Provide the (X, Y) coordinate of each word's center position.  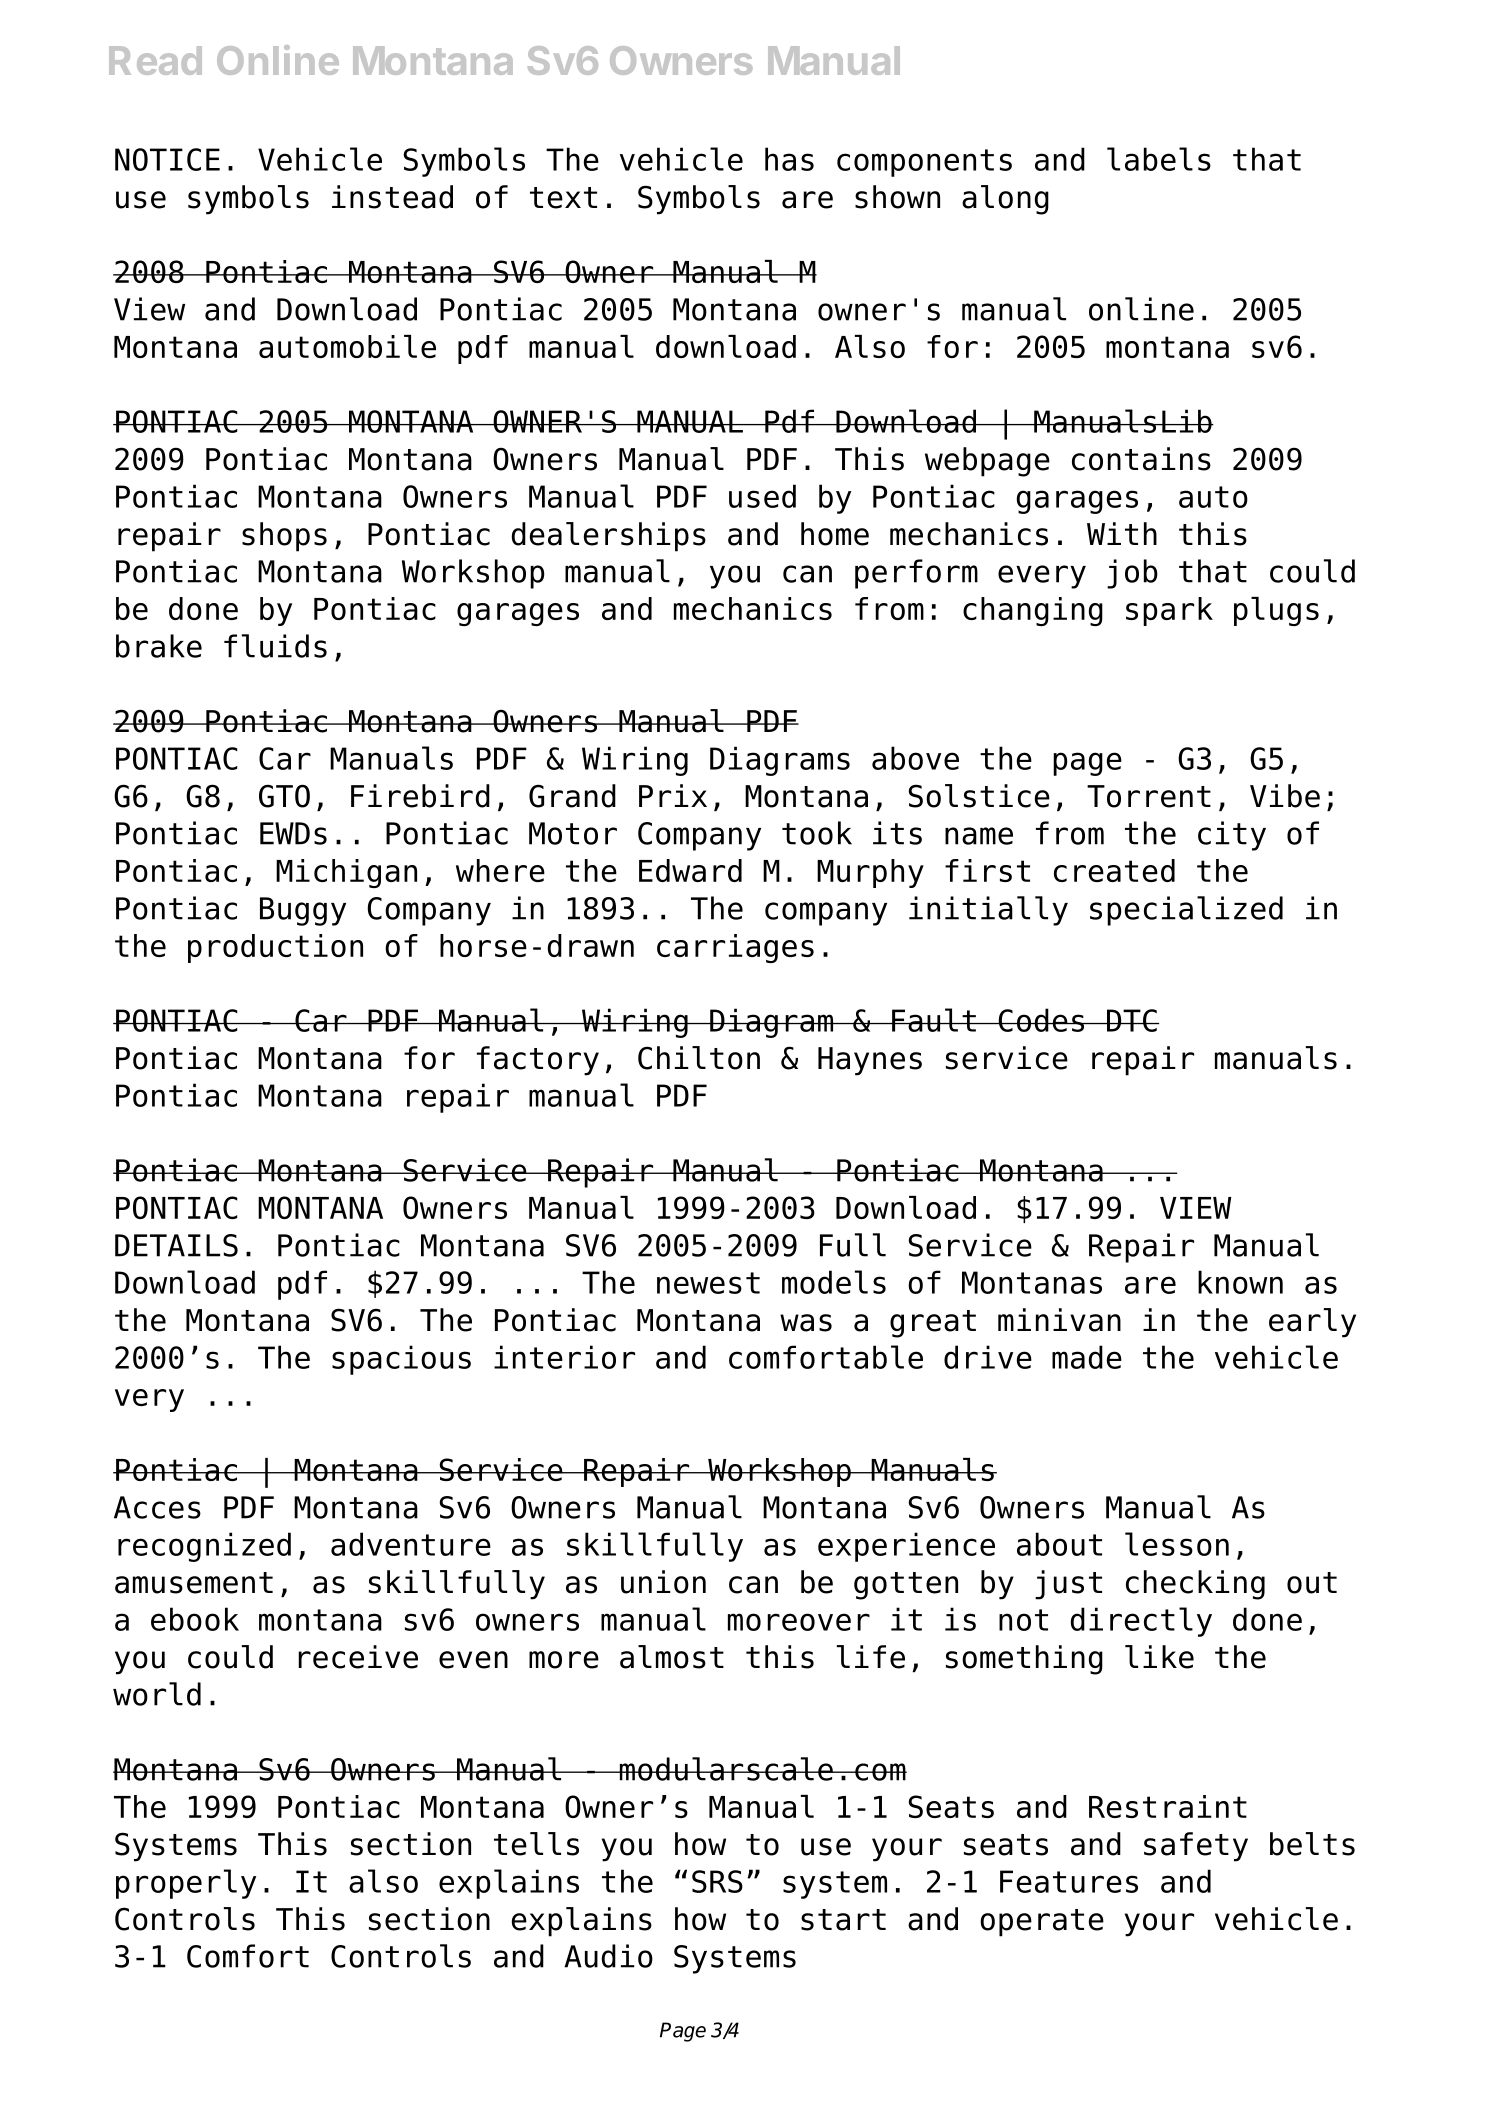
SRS (717, 1881)
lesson (1177, 1544)
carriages (735, 948)
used (762, 496)
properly (186, 1884)
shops (284, 537)
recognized (204, 1547)
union (663, 1582)
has (789, 159)
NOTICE (167, 159)
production (275, 948)
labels (1159, 159)
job (1132, 574)
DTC (1132, 1020)
